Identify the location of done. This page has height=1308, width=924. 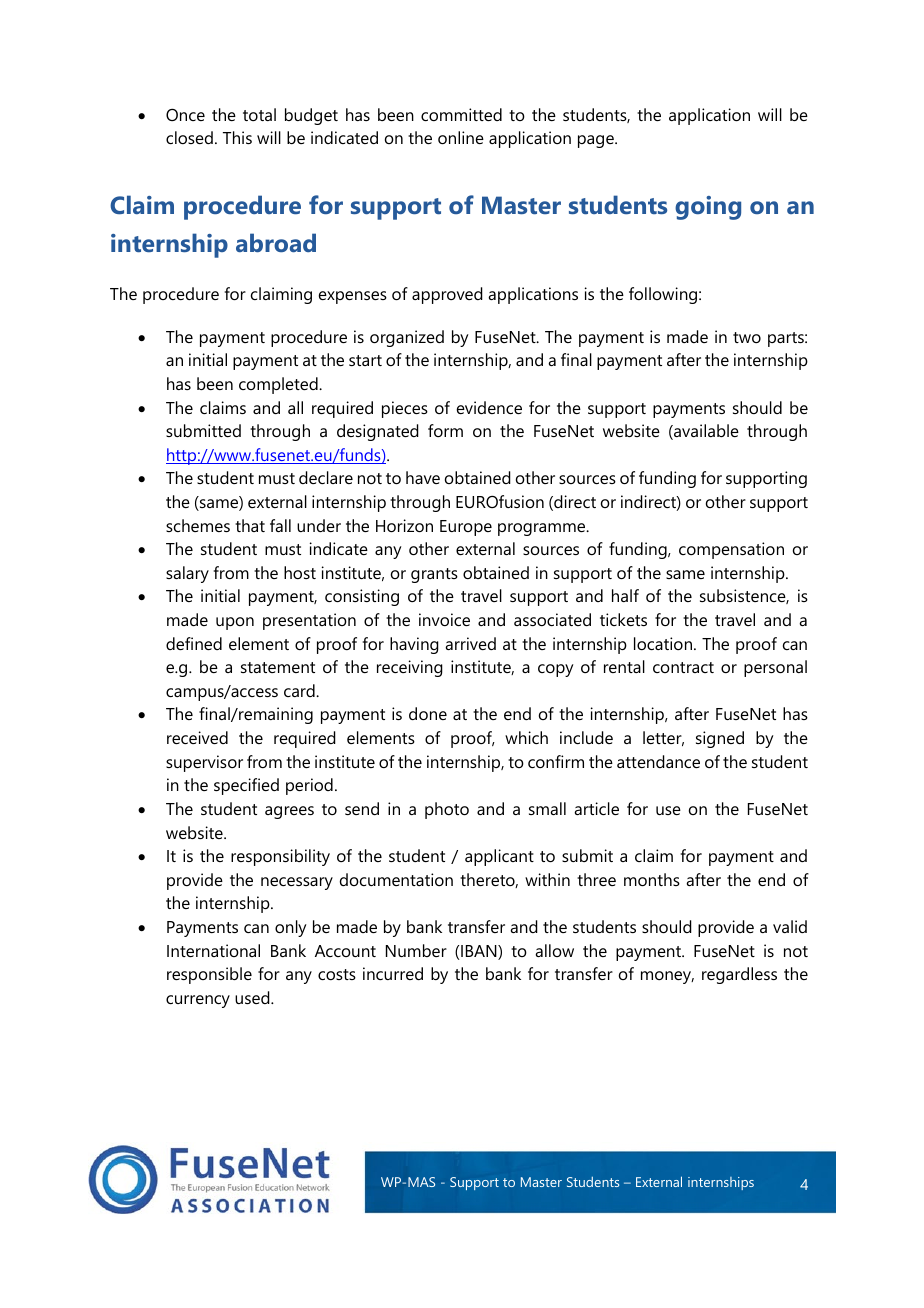
(428, 713).
